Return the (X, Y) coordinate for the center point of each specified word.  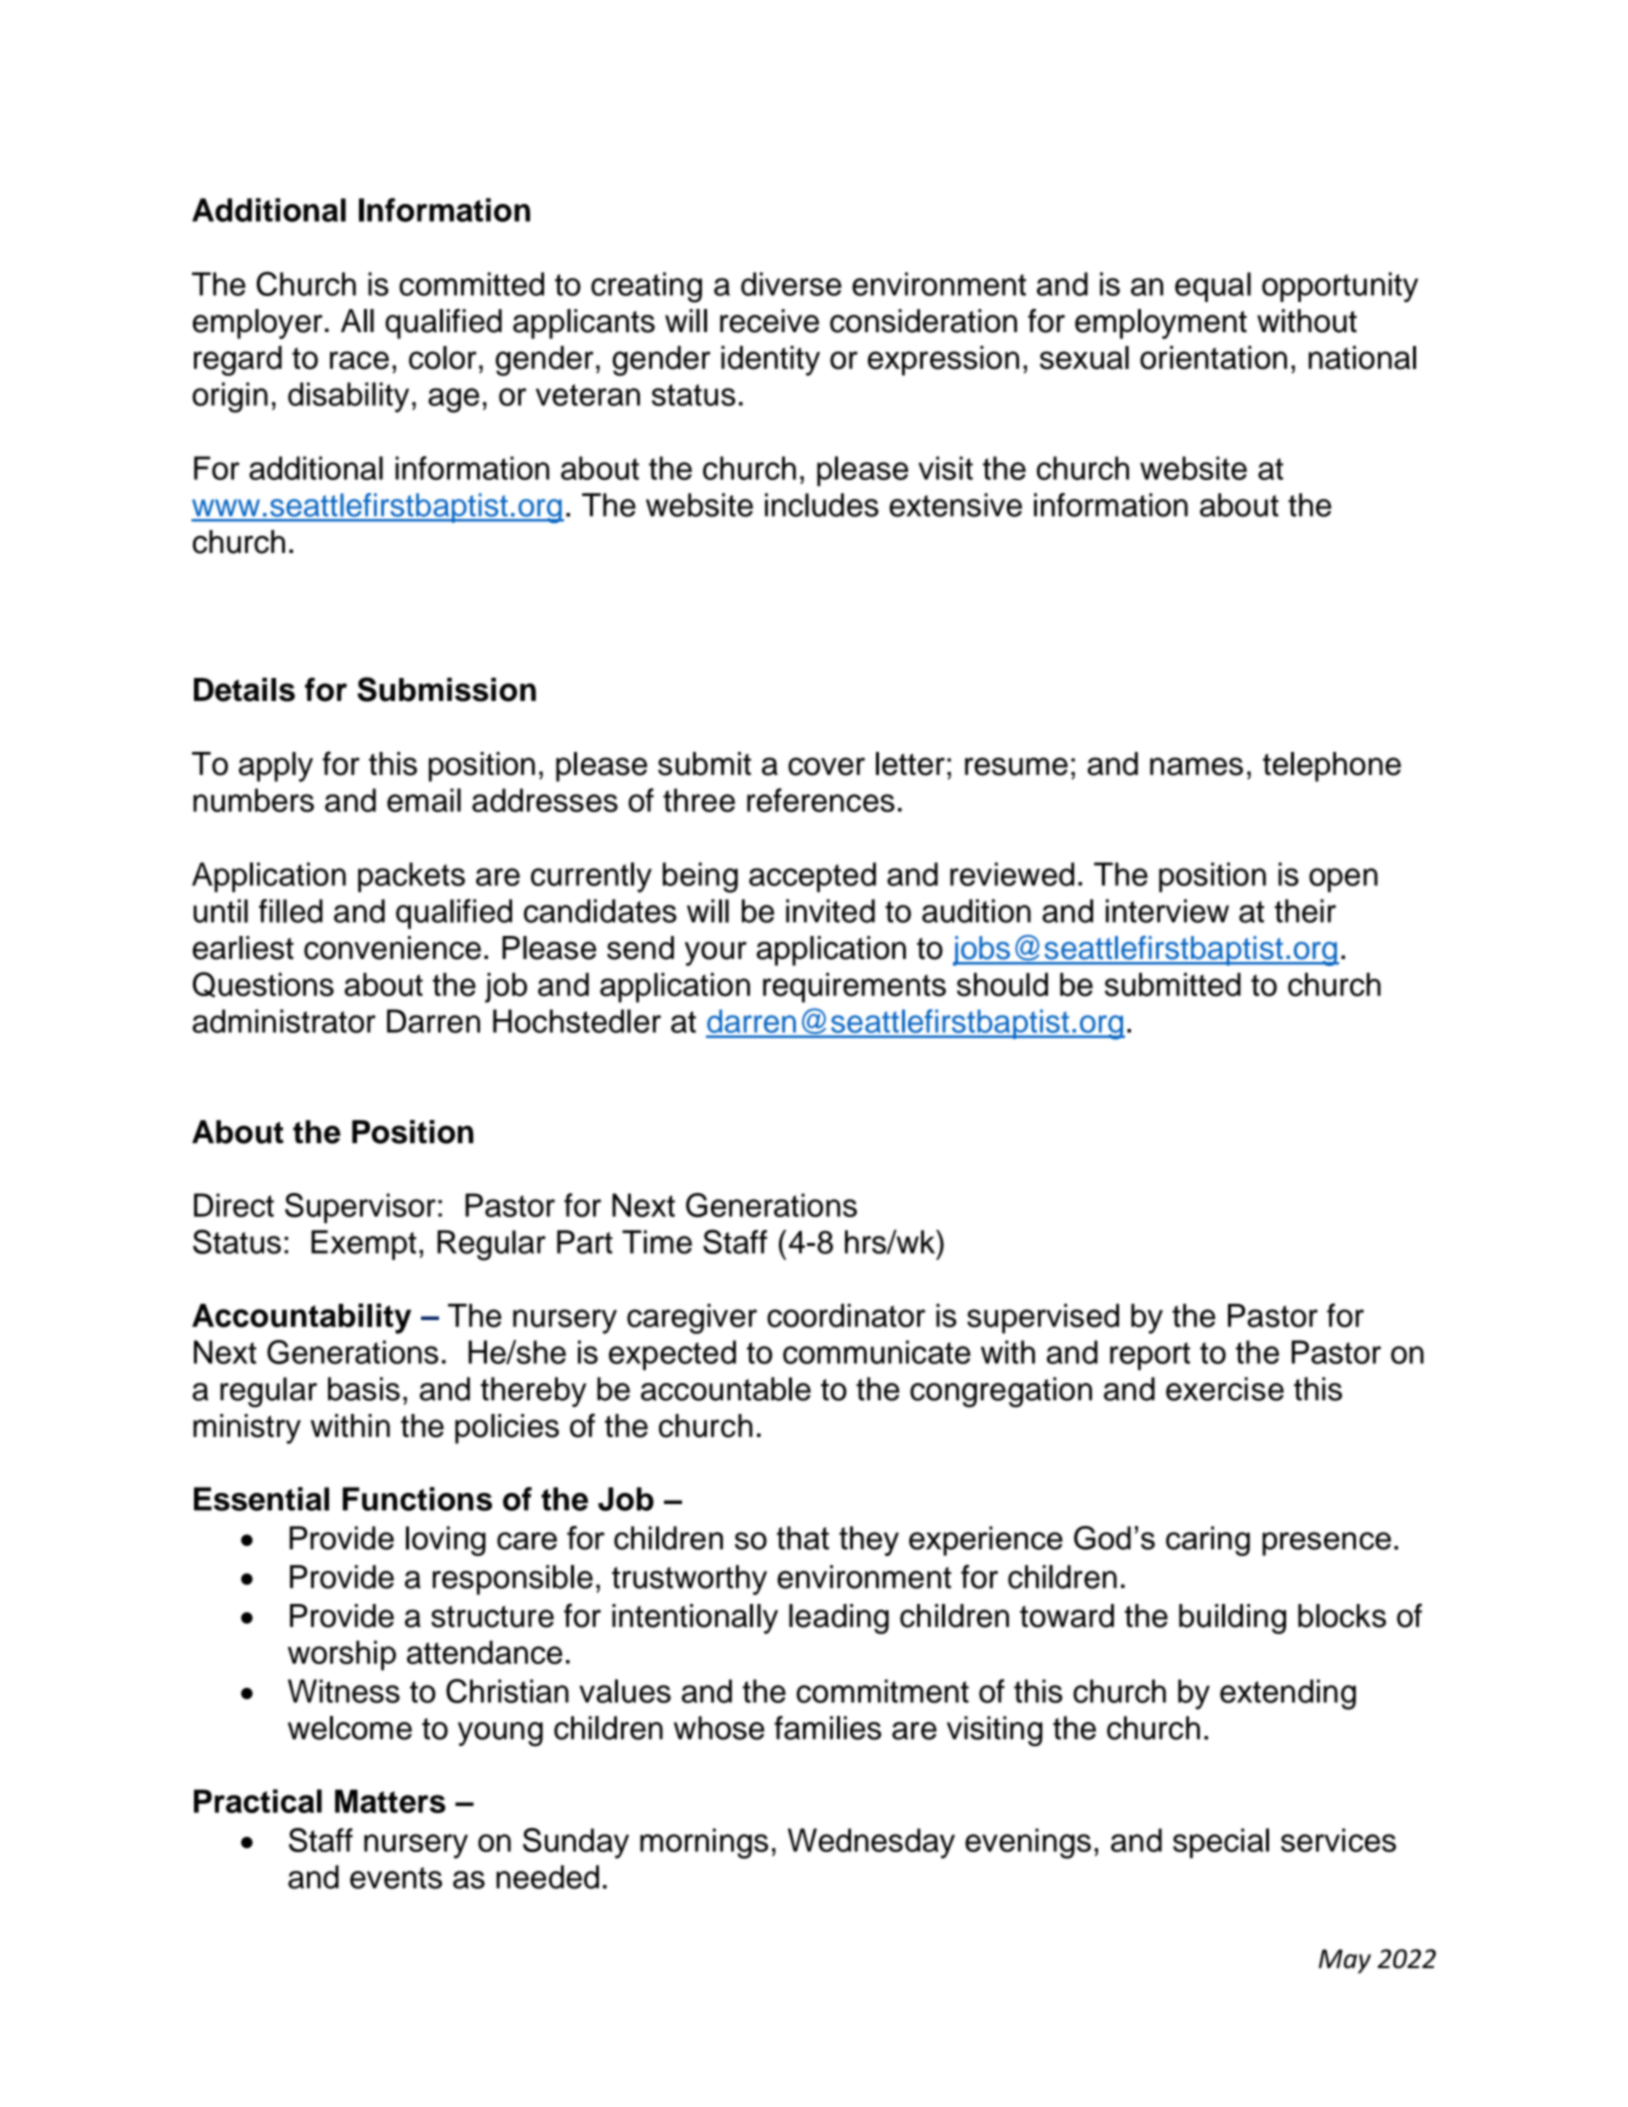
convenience (392, 948)
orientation (1213, 358)
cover (826, 766)
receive (769, 321)
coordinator (846, 1316)
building (1232, 1619)
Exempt (363, 1245)
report (1150, 1356)
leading (839, 1619)
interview (1167, 911)
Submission (446, 689)
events (396, 1878)
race (359, 360)
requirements (854, 988)
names (1196, 766)
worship (342, 1655)
